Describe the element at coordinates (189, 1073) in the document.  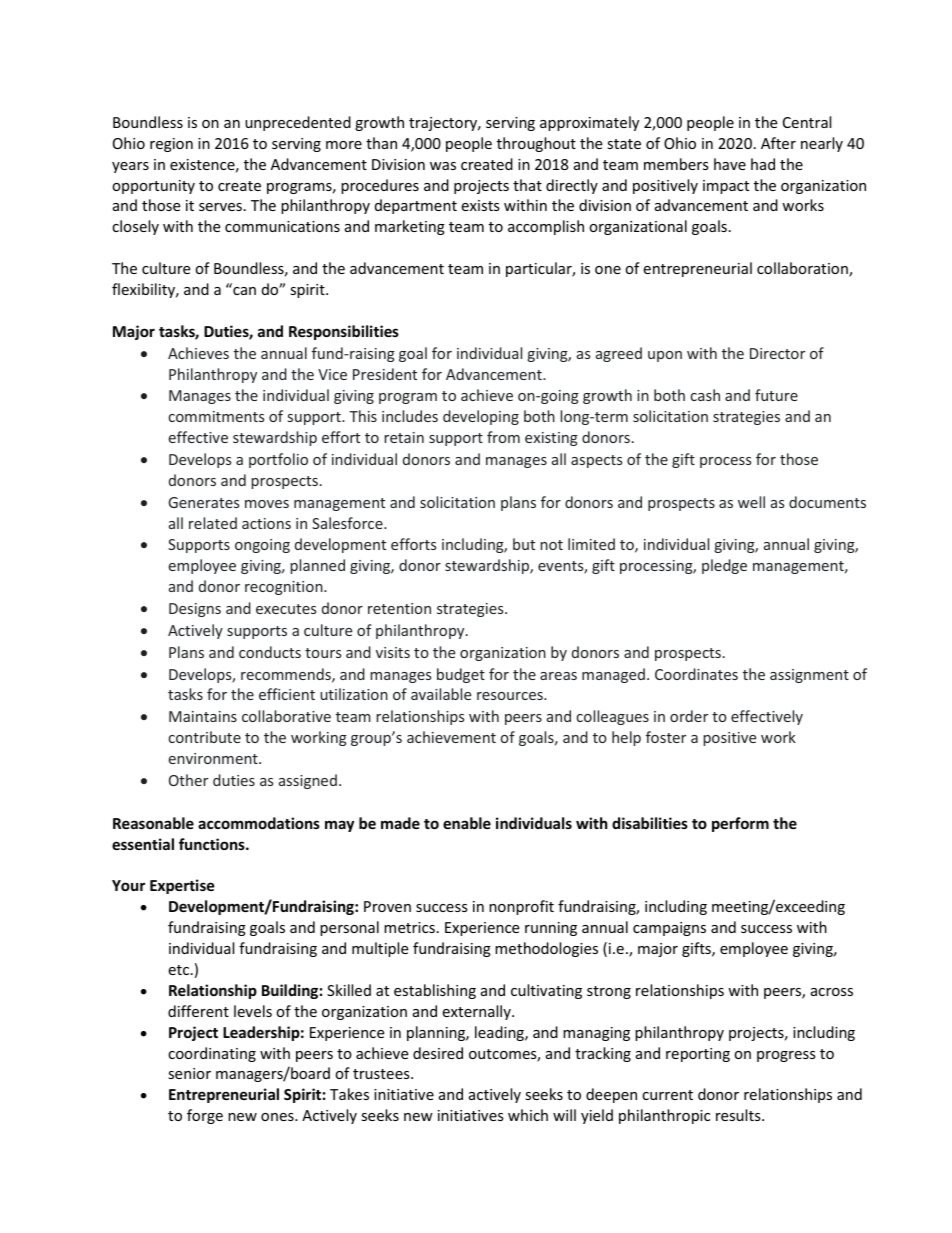
I see `senior` at that location.
